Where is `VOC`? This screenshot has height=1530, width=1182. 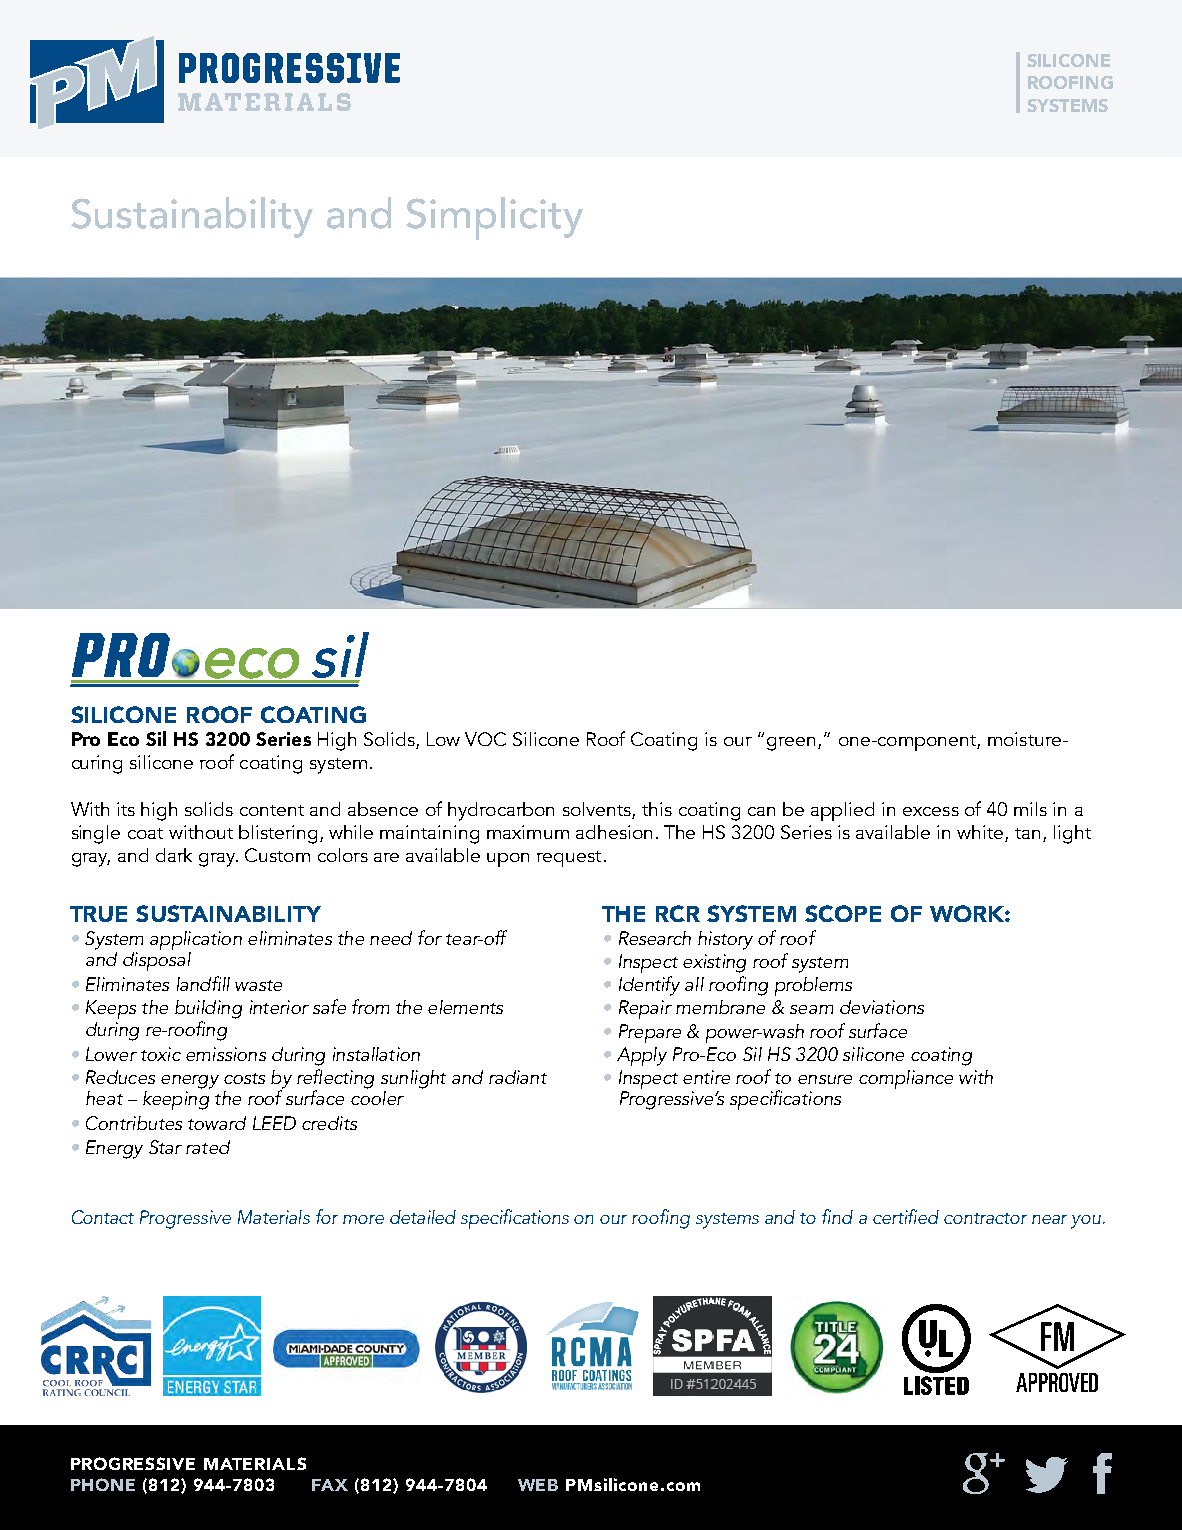 VOC is located at coordinates (485, 739).
